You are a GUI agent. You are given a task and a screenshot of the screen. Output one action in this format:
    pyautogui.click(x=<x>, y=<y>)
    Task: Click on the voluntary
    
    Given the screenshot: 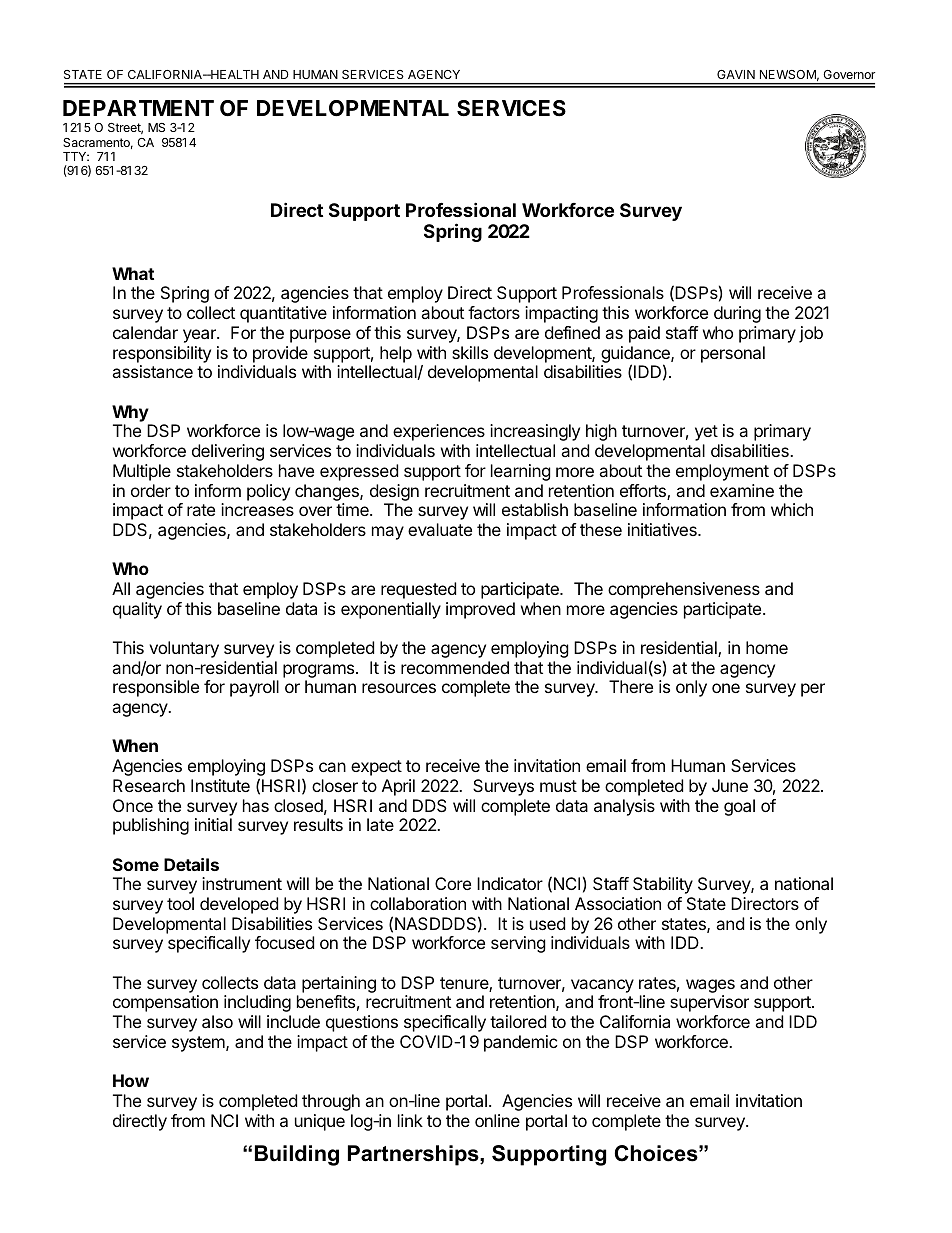 What is the action you would take?
    pyautogui.click(x=184, y=649)
